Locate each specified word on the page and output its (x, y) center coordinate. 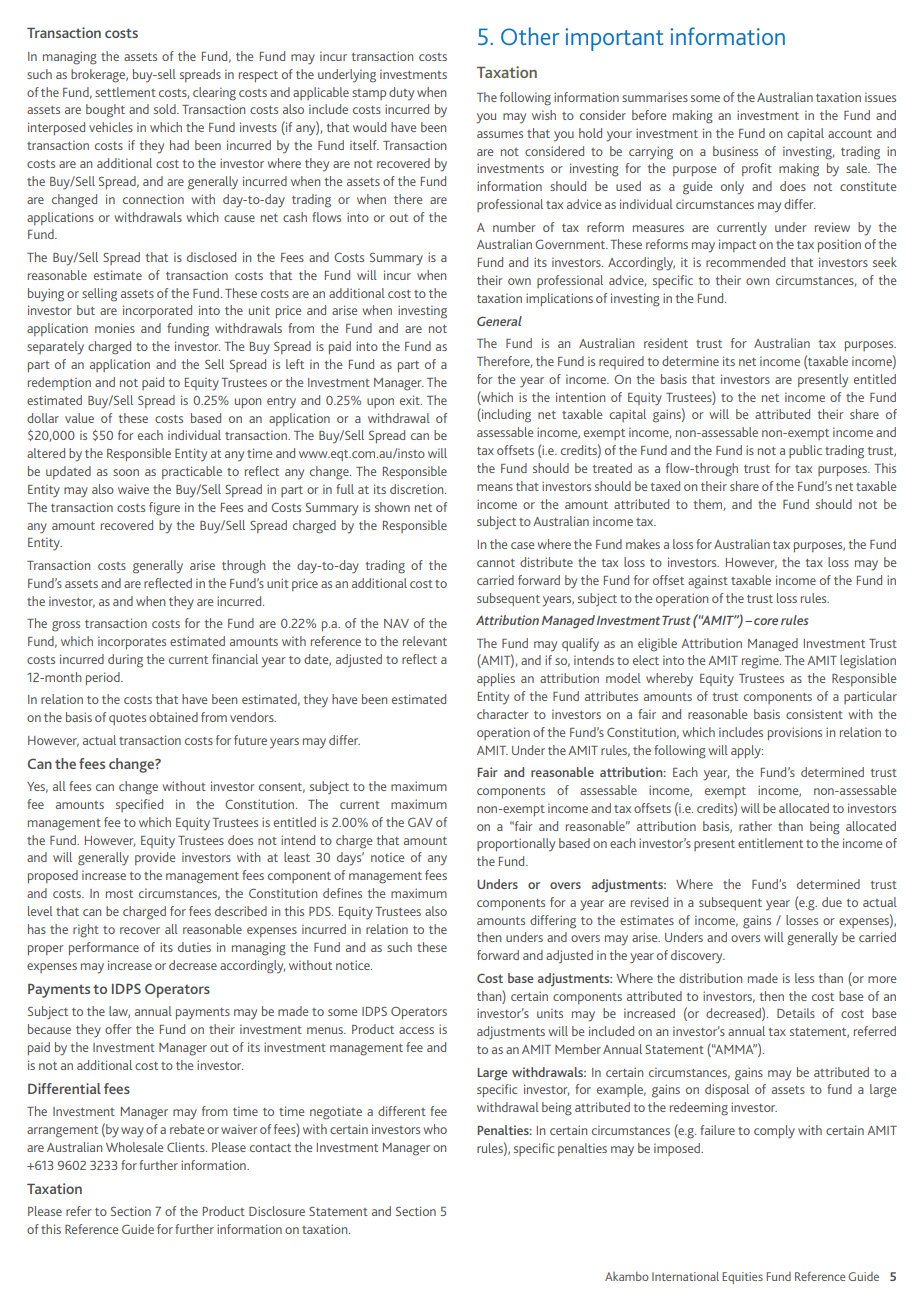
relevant (425, 641)
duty (401, 93)
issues (880, 97)
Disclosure (277, 1211)
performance (104, 948)
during (125, 661)
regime (761, 662)
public (805, 451)
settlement (125, 92)
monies (115, 328)
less (804, 978)
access (416, 1030)
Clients (187, 1147)
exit (411, 400)
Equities (742, 1278)
